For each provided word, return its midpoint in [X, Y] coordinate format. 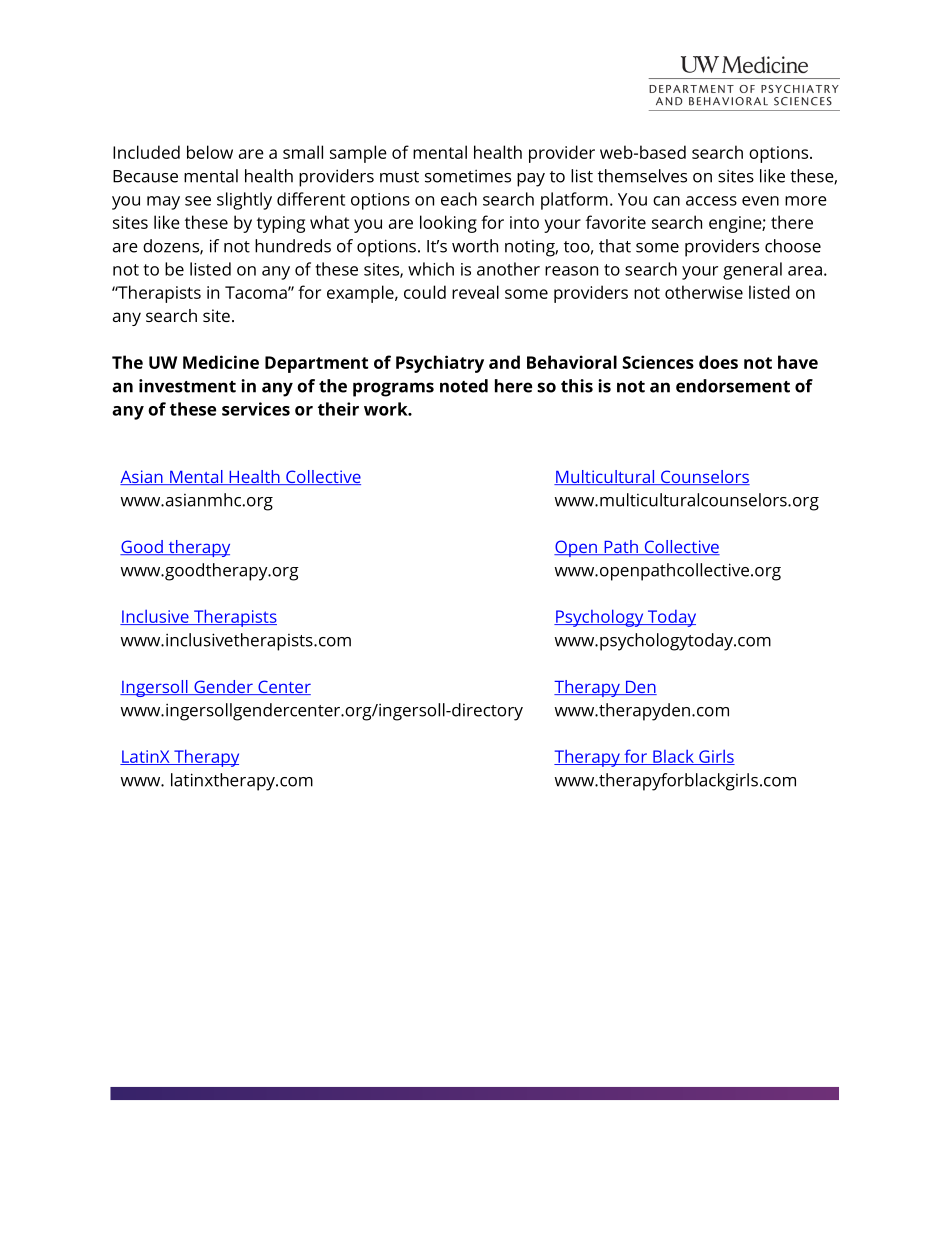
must [399, 177]
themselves [642, 176]
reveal [475, 292]
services [256, 409]
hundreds [293, 246]
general [752, 271]
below [210, 152]
